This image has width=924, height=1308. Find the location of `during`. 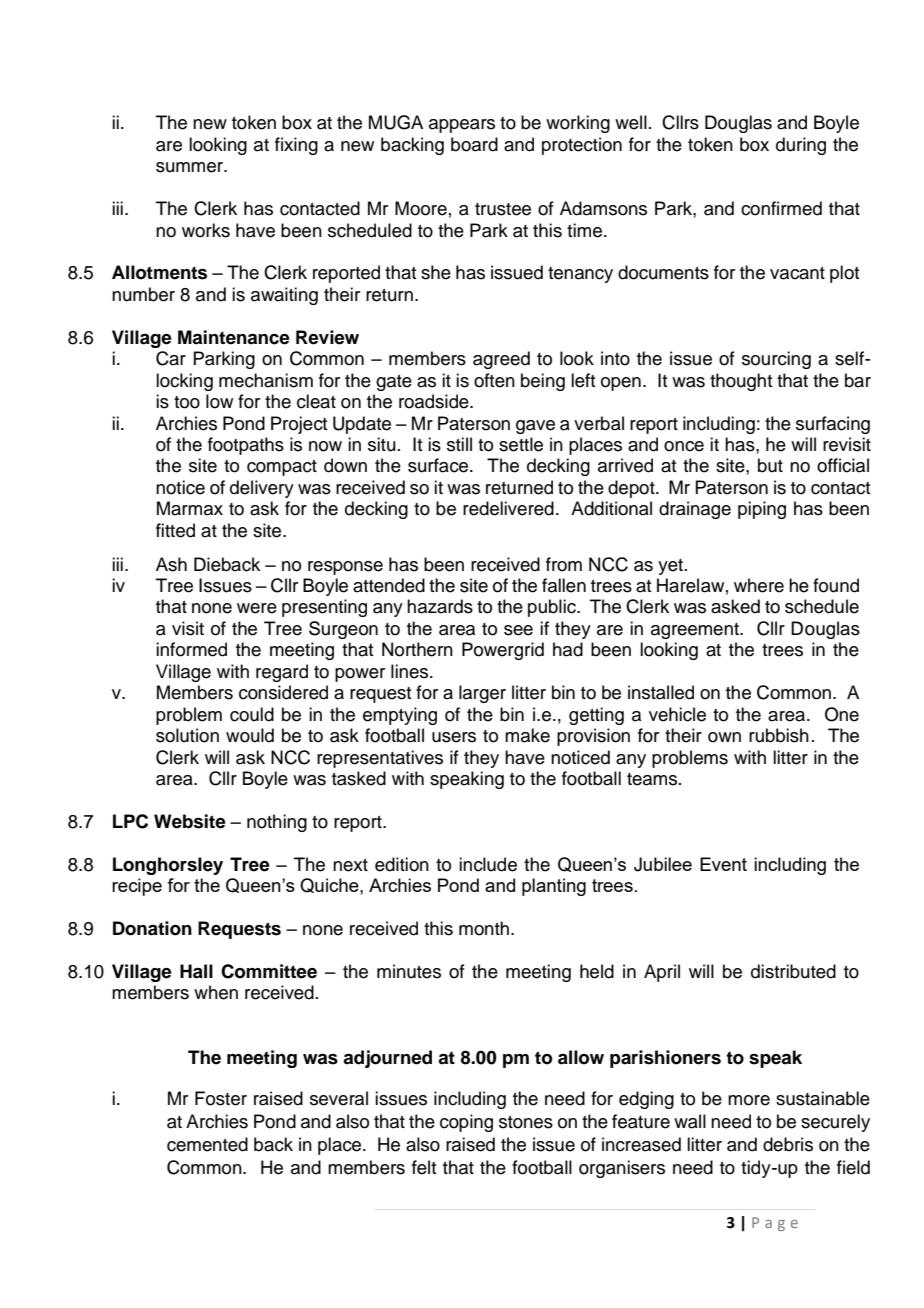

during is located at coordinates (801, 146).
